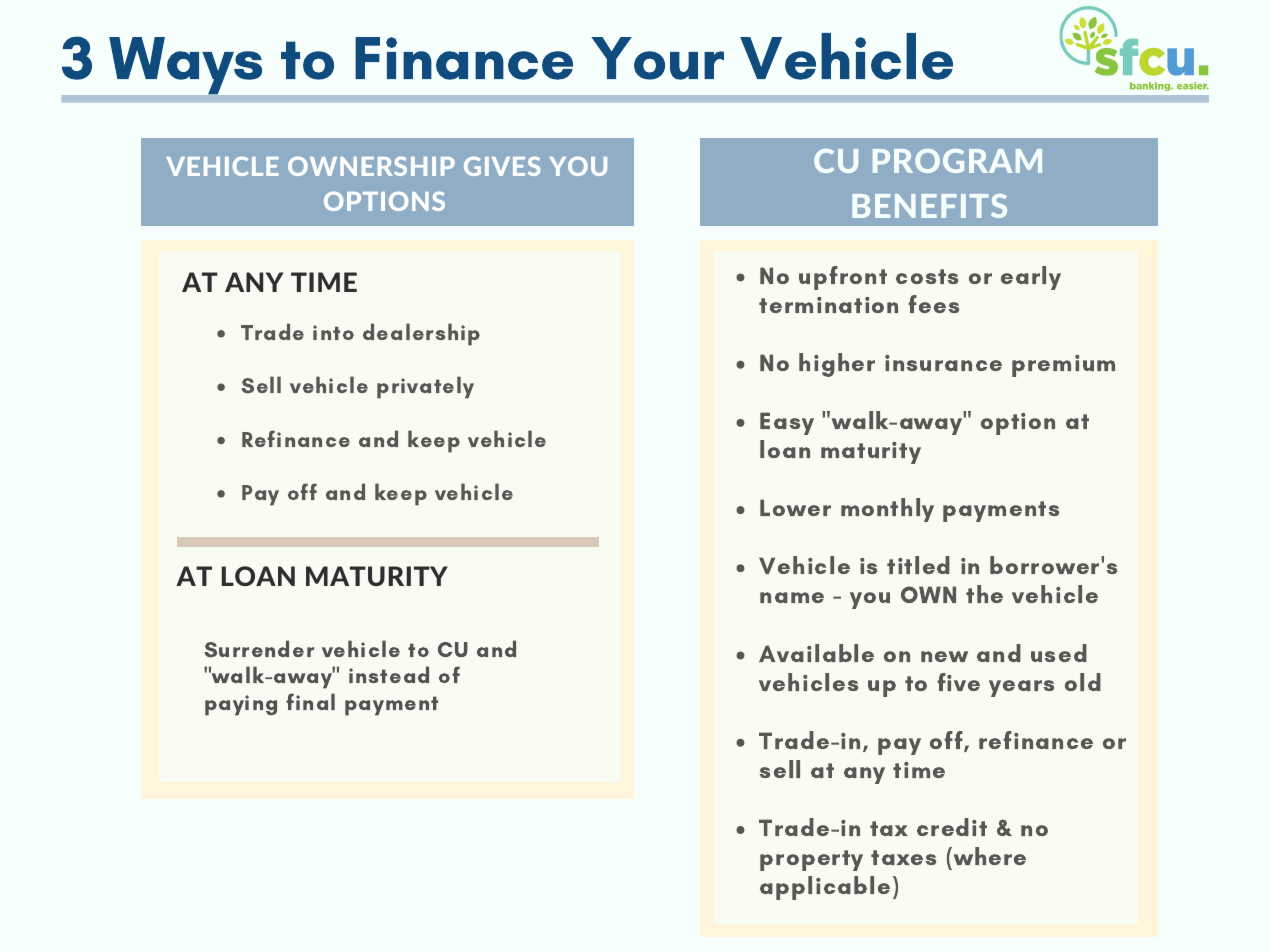  Describe the element at coordinates (657, 58) in the screenshot. I see `Your` at that location.
